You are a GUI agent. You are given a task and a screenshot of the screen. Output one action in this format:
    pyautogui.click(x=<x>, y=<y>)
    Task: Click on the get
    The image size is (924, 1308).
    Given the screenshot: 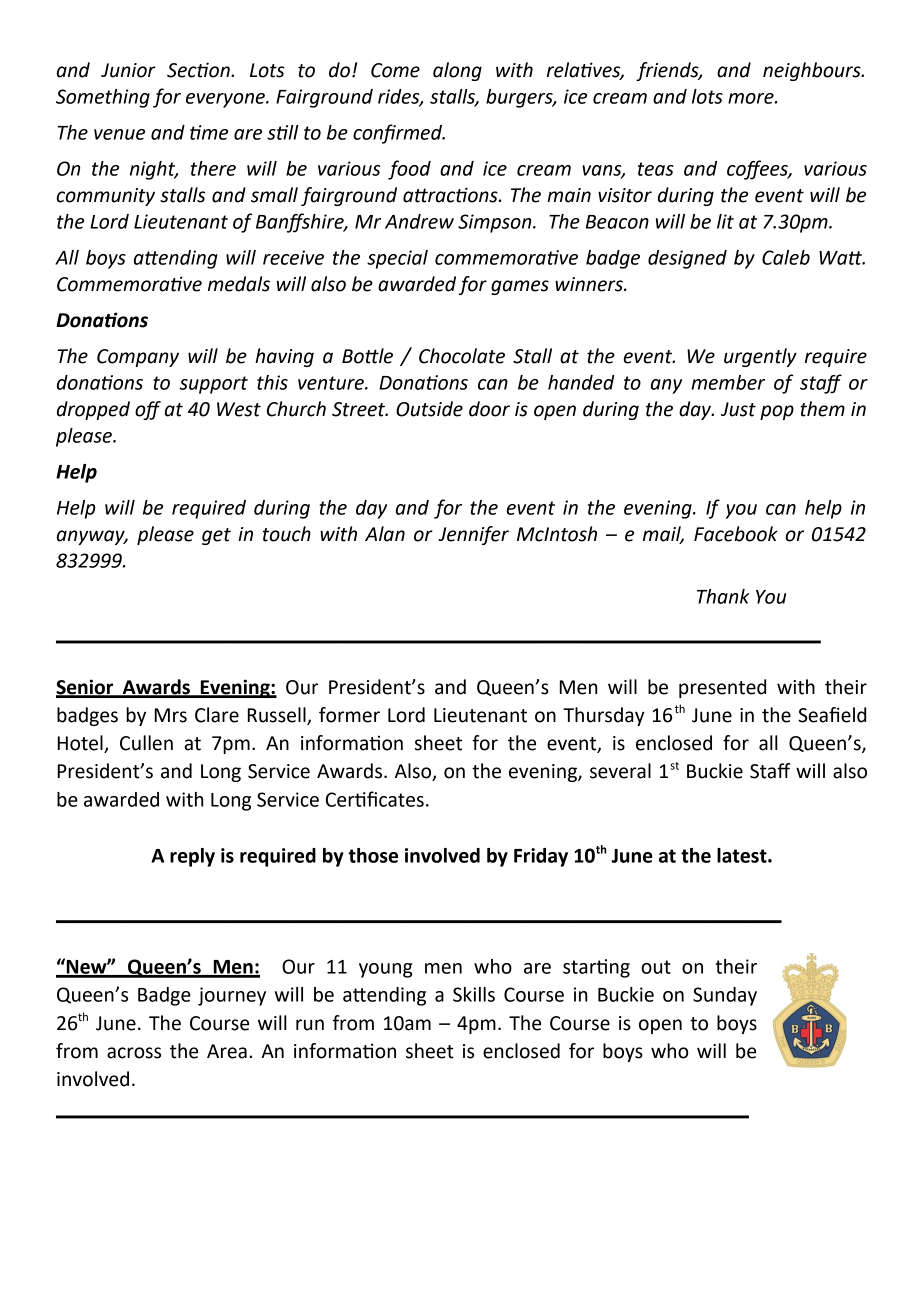 What is the action you would take?
    pyautogui.click(x=216, y=536)
